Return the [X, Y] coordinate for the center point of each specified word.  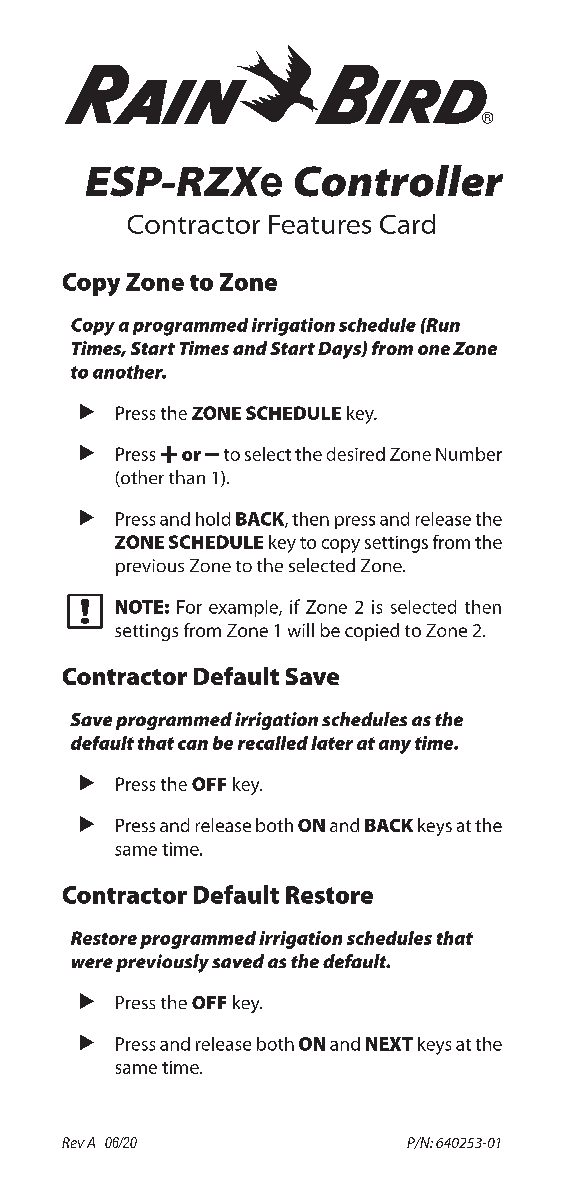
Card [407, 224]
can [193, 745]
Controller [399, 181]
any [395, 747]
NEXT [389, 1044]
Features [320, 224]
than [187, 477]
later [332, 743]
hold [213, 519]
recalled [273, 743]
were [92, 963]
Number [469, 454]
